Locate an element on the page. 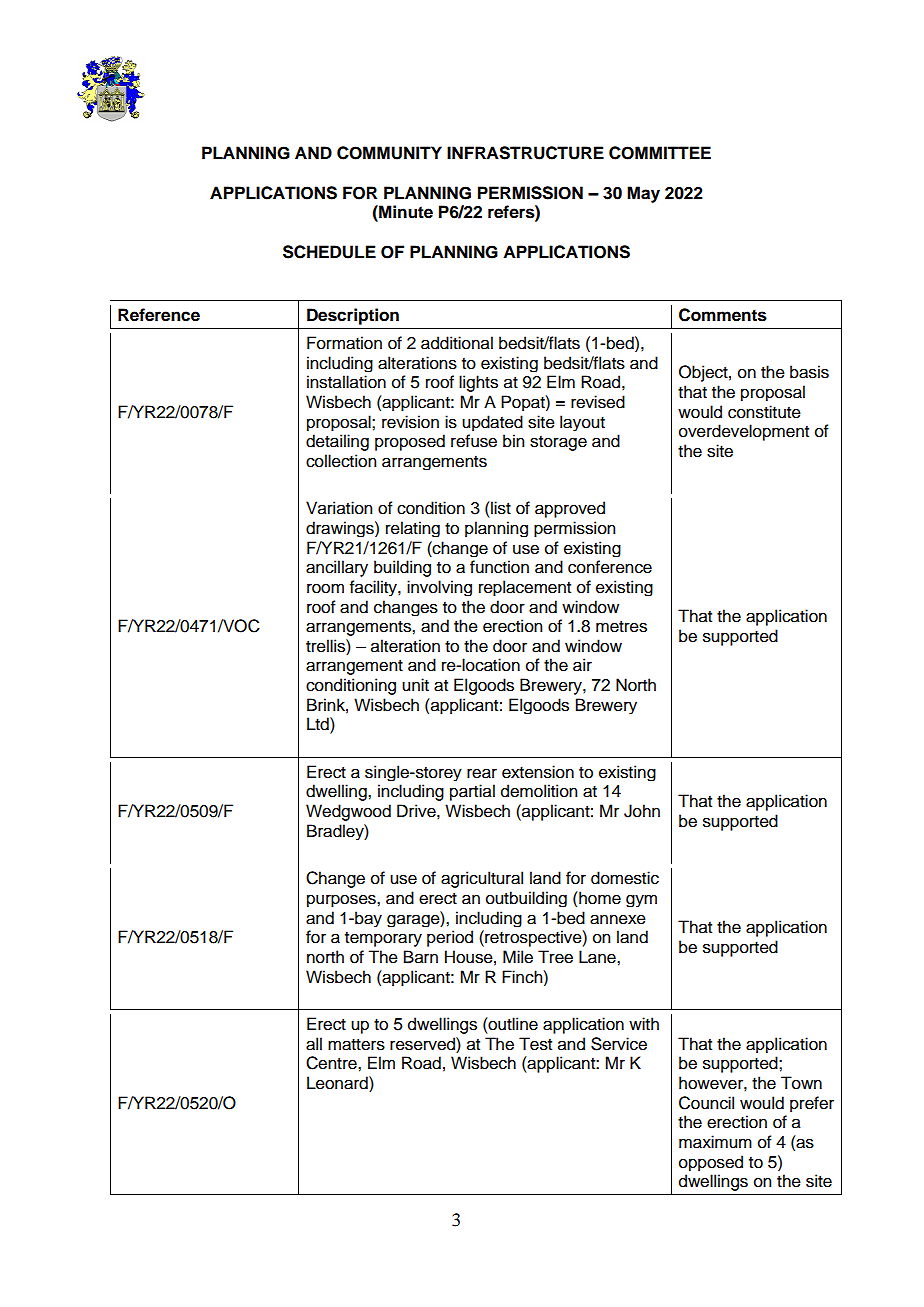 The height and width of the page is (1307, 924). overdevelopment is located at coordinates (744, 432).
